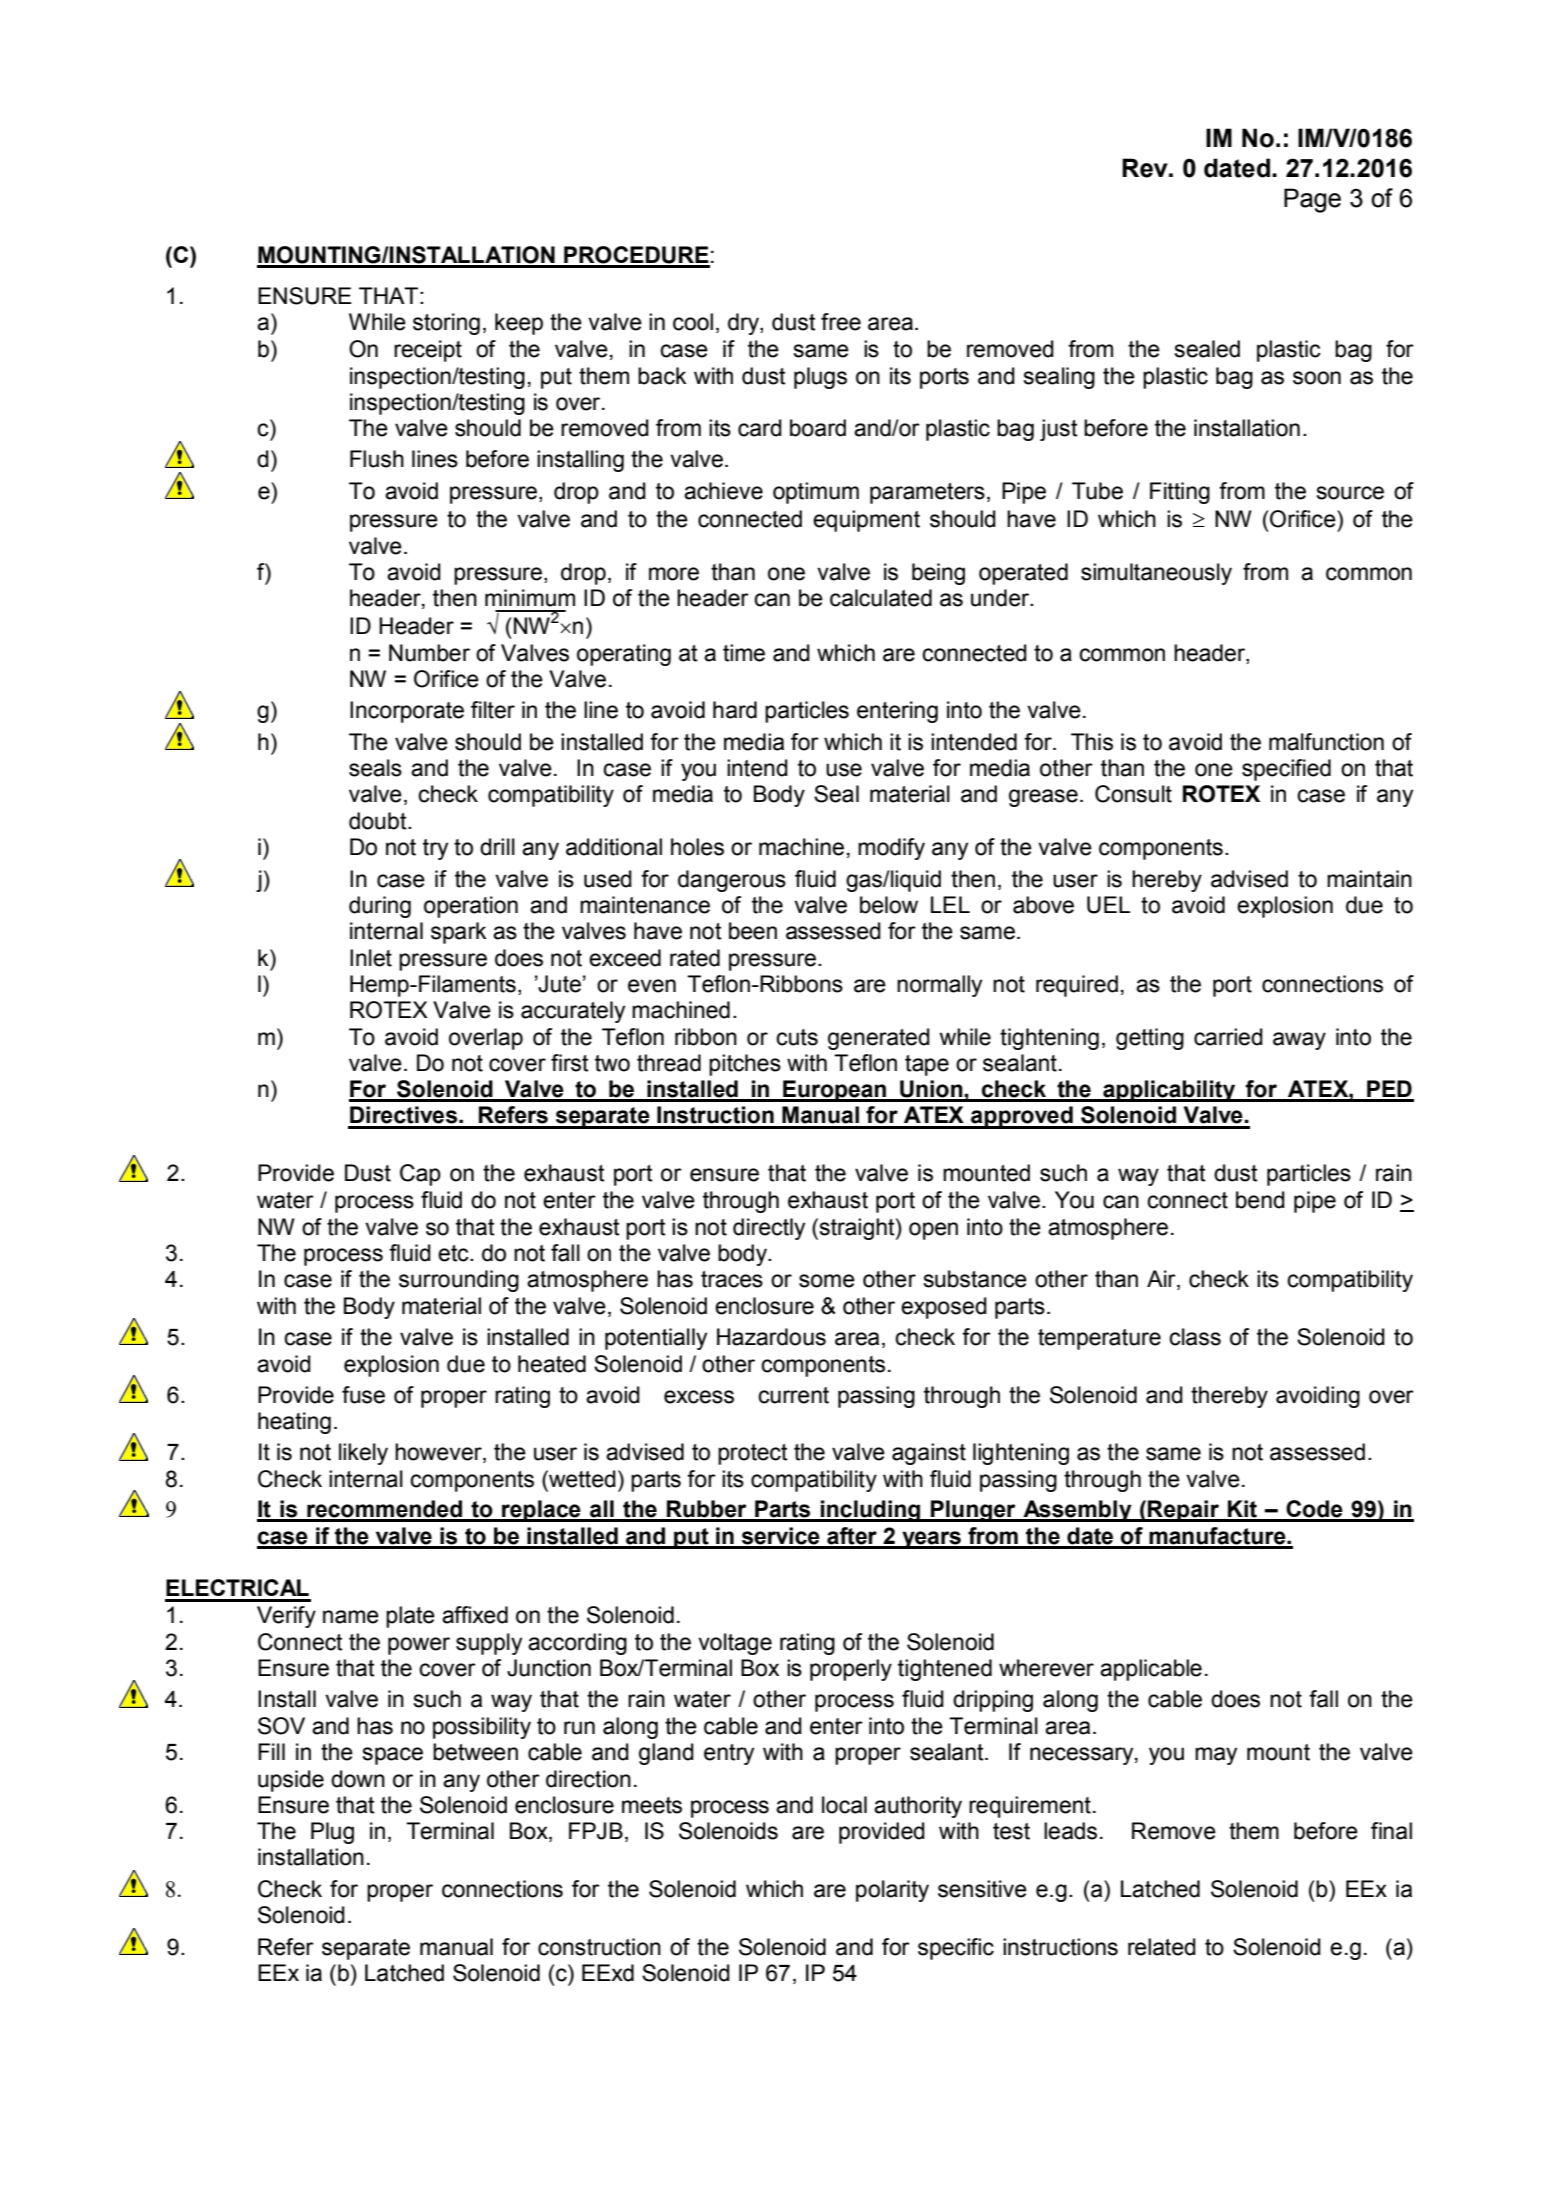  I want to click on storing, so click(446, 324).
